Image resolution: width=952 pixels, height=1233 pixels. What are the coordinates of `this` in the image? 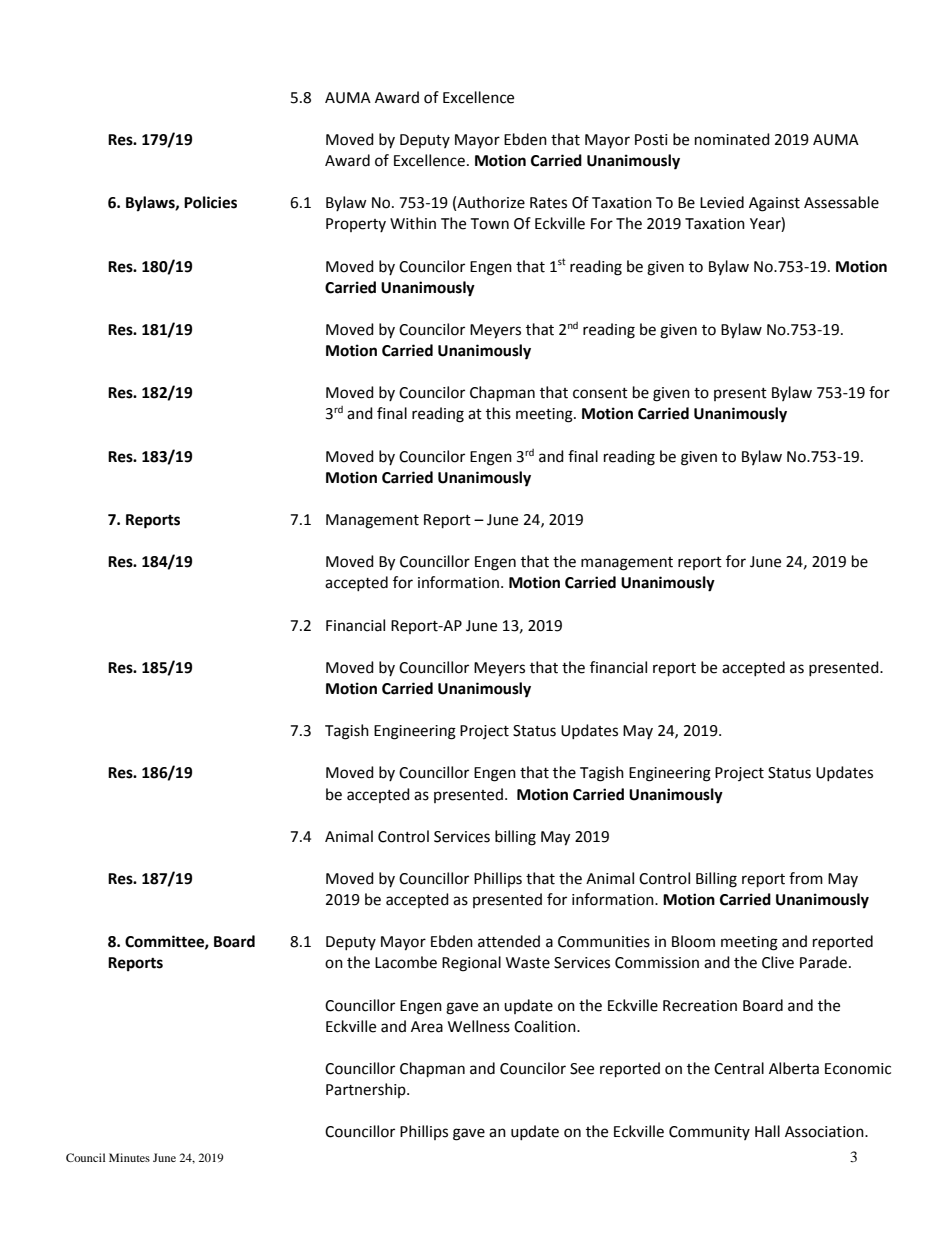 It's located at (498, 413).
